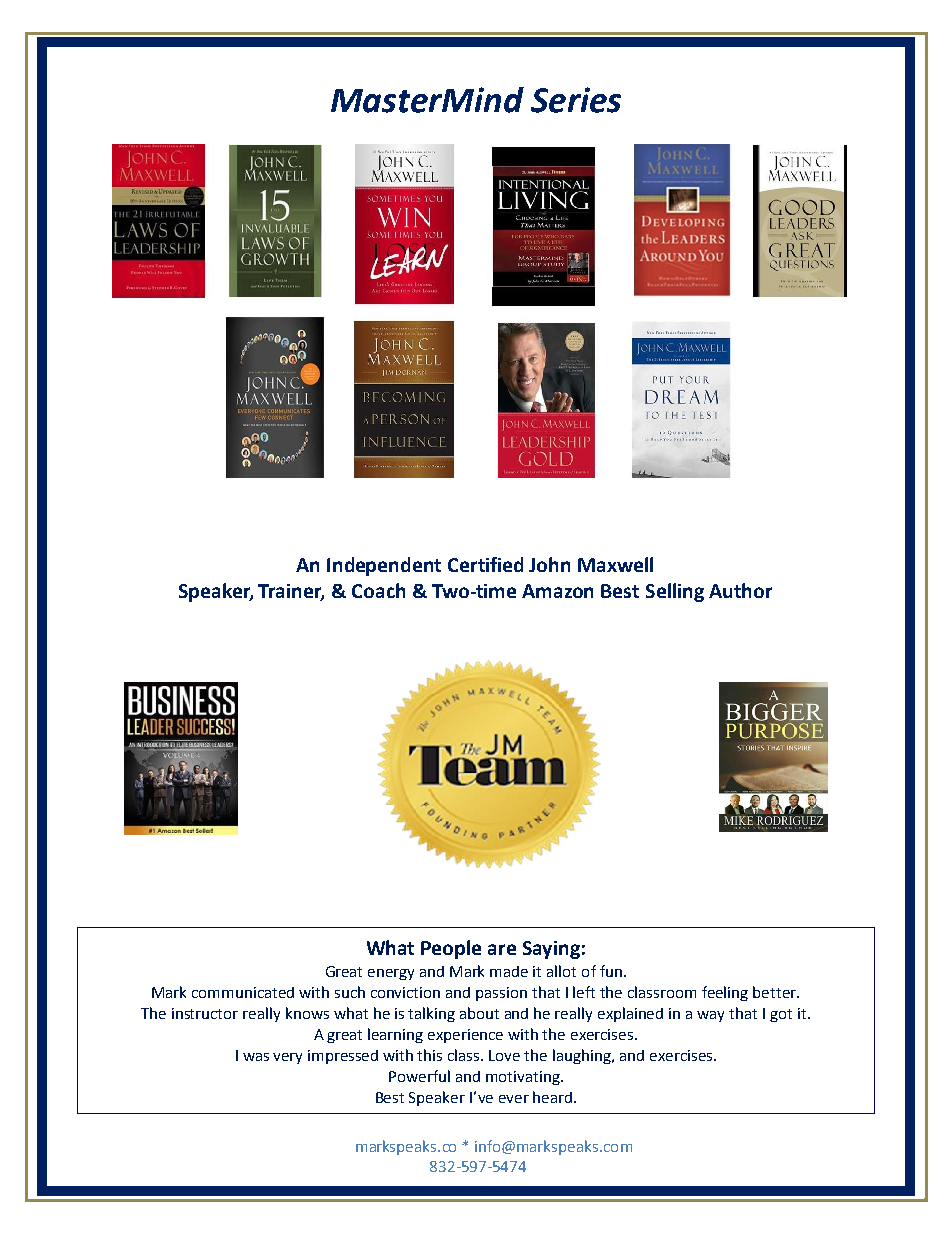  I want to click on Love, so click(504, 1055).
